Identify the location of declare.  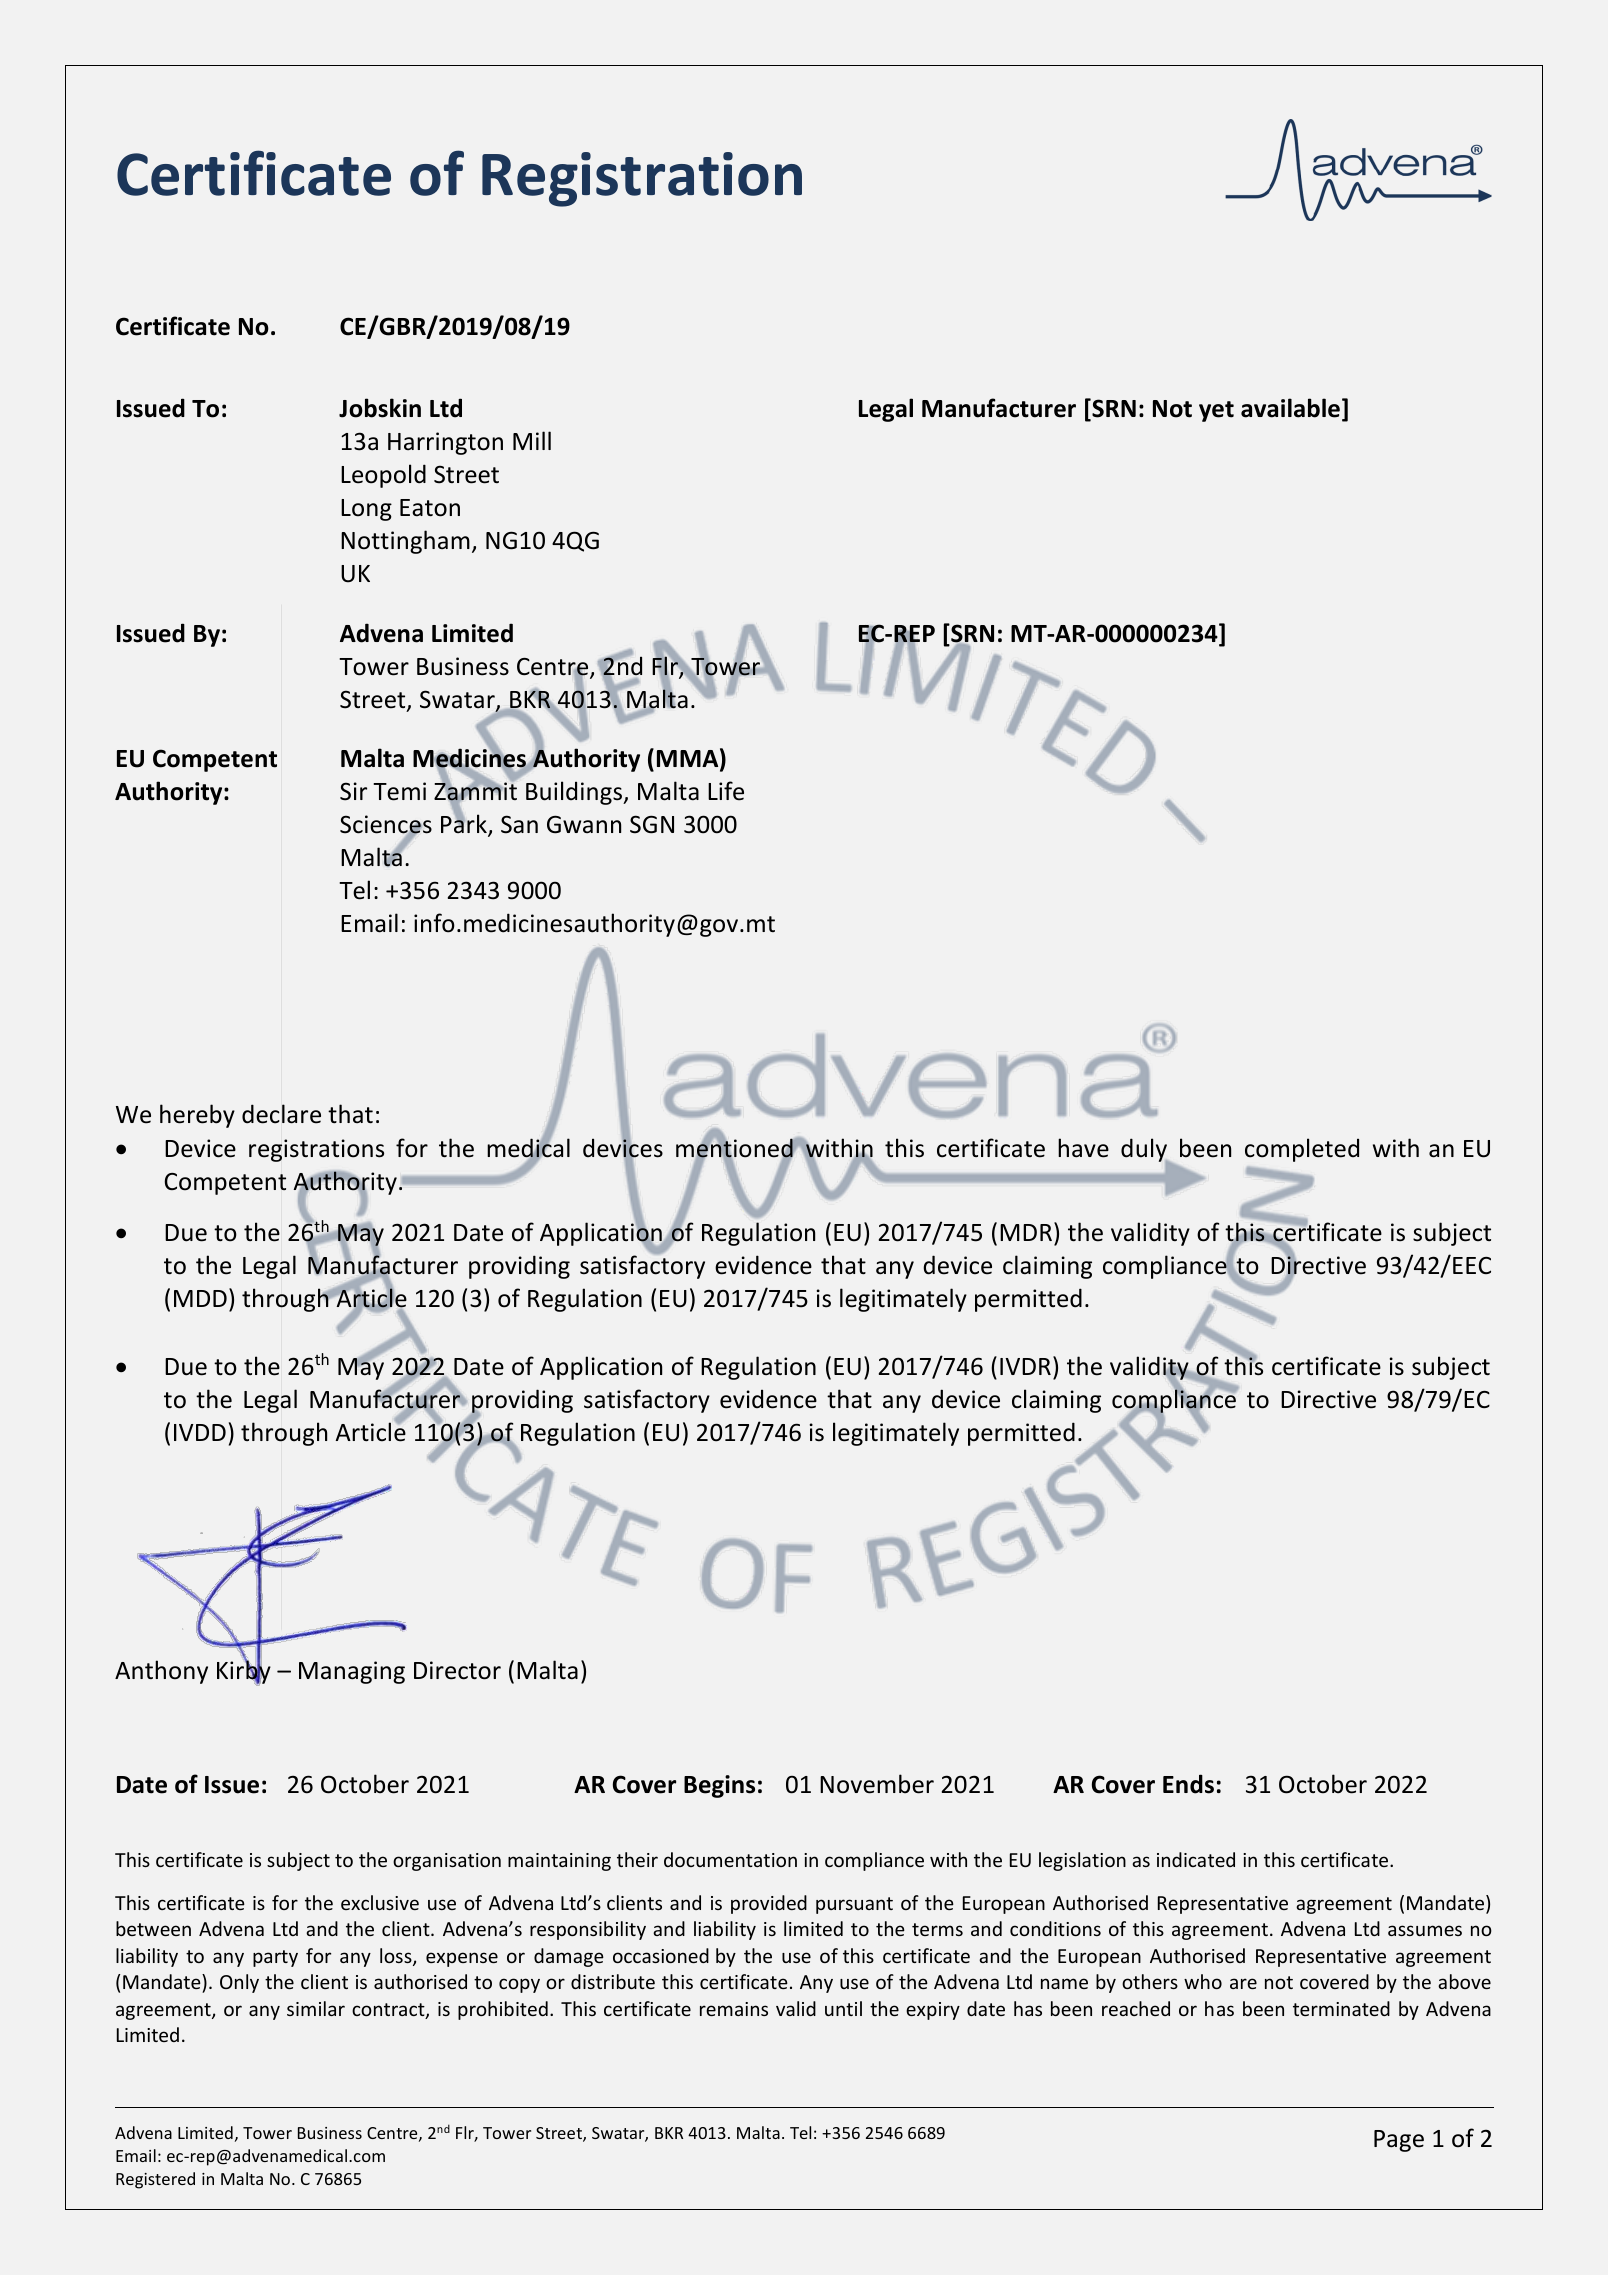
(281, 1114).
